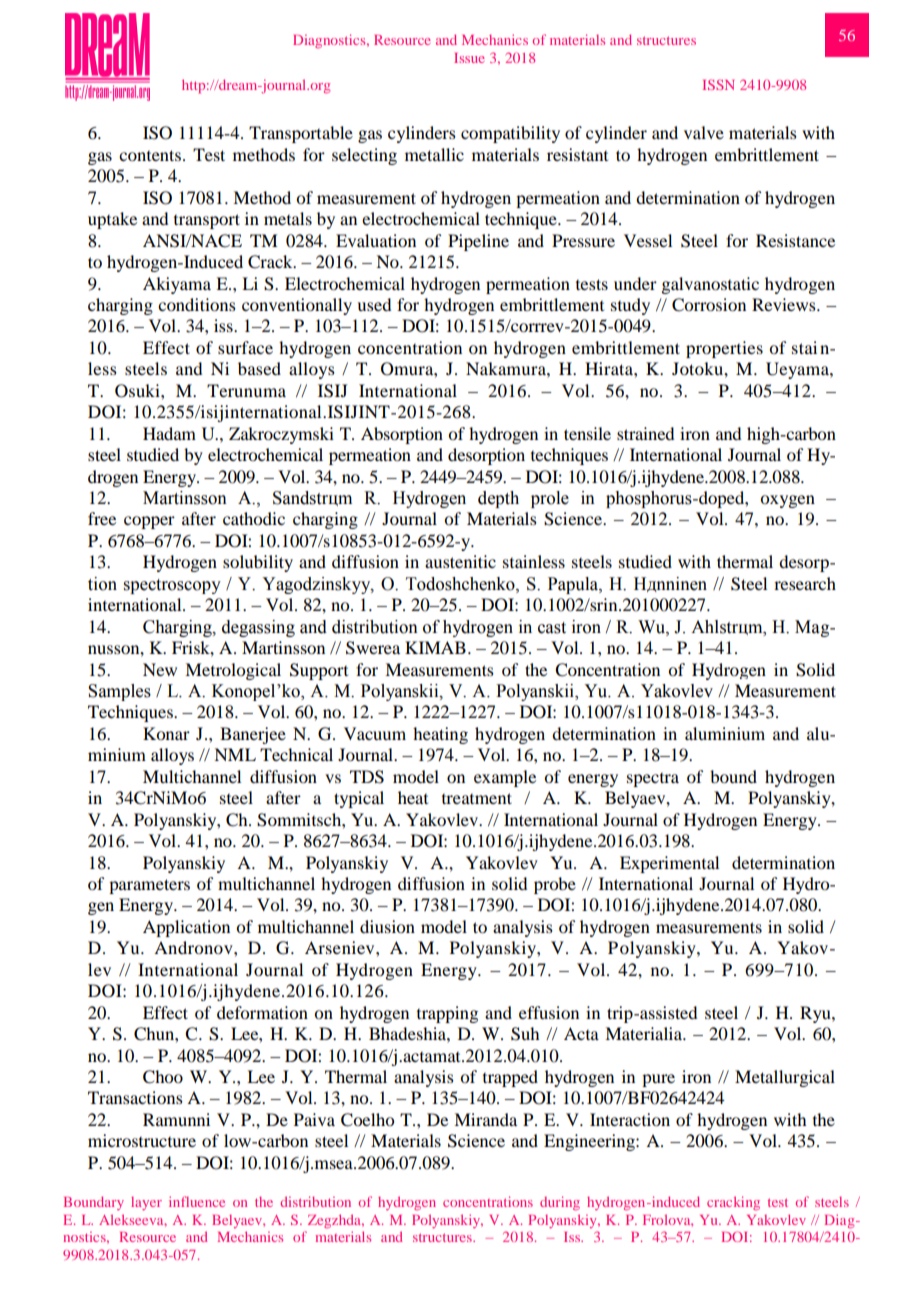 This page has width=924, height=1308. Describe the element at coordinates (245, 347) in the page. I see `surface` at that location.
